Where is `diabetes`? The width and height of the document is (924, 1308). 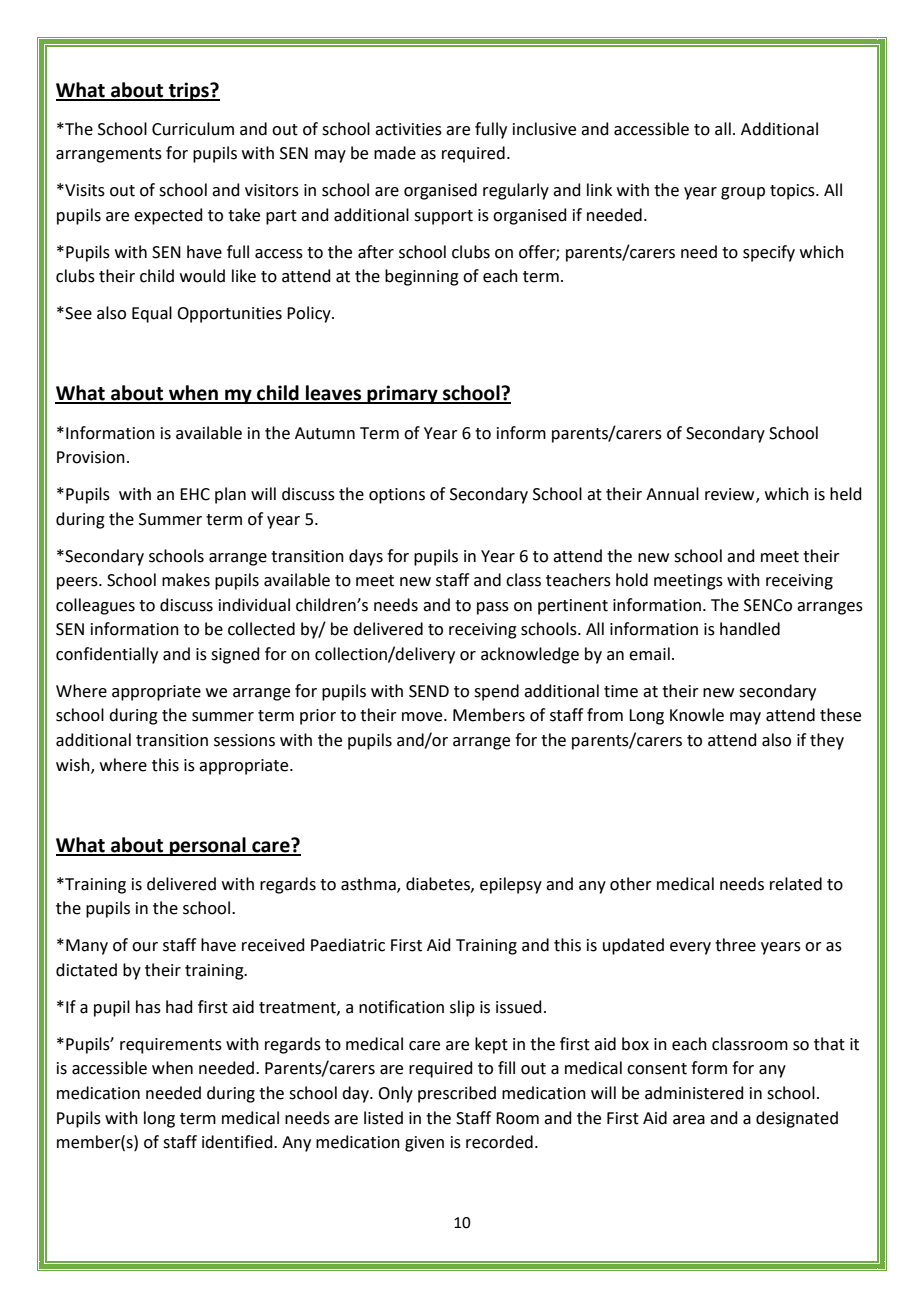 diabetes is located at coordinates (439, 884).
